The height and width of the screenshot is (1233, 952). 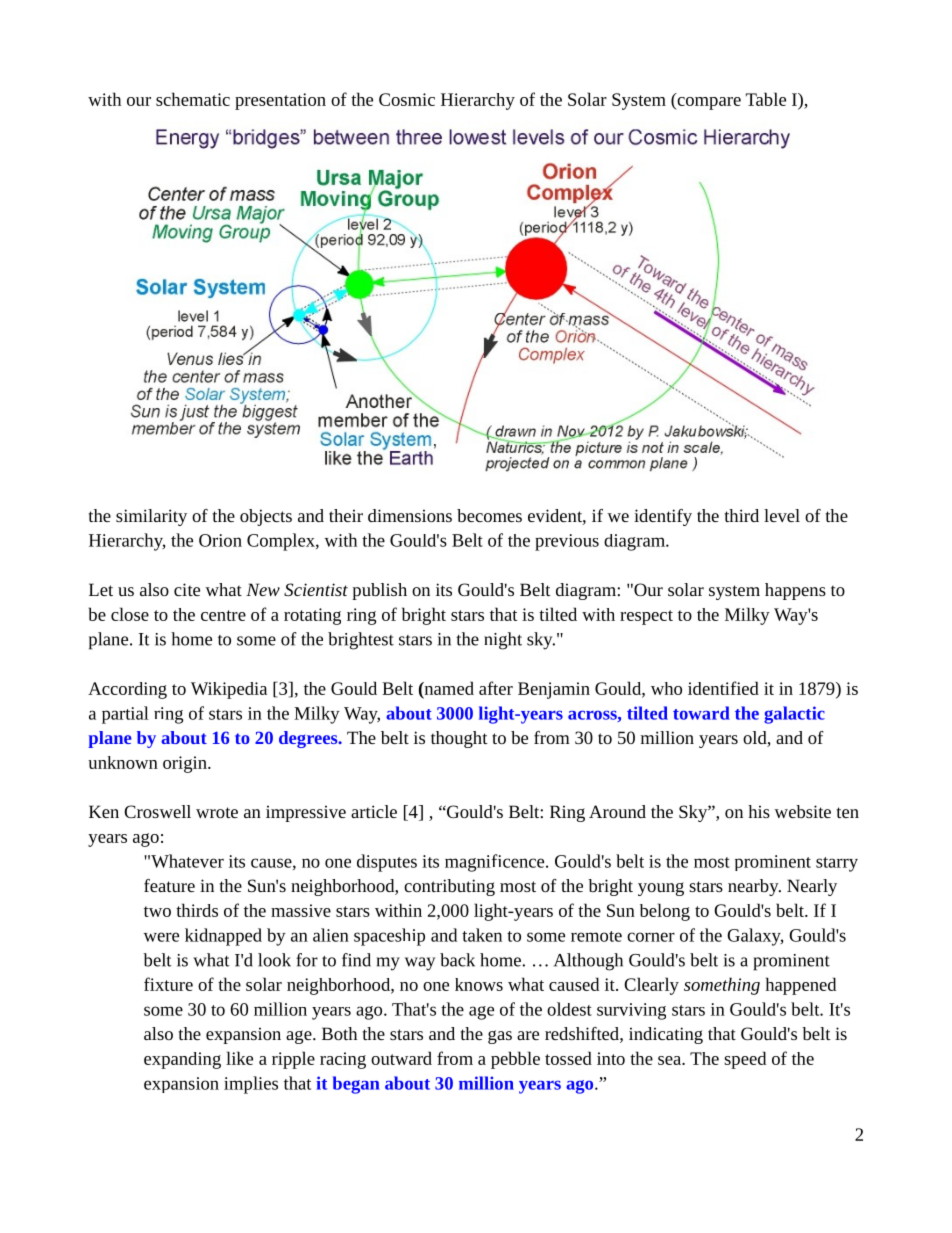 I want to click on night, so click(x=503, y=641).
